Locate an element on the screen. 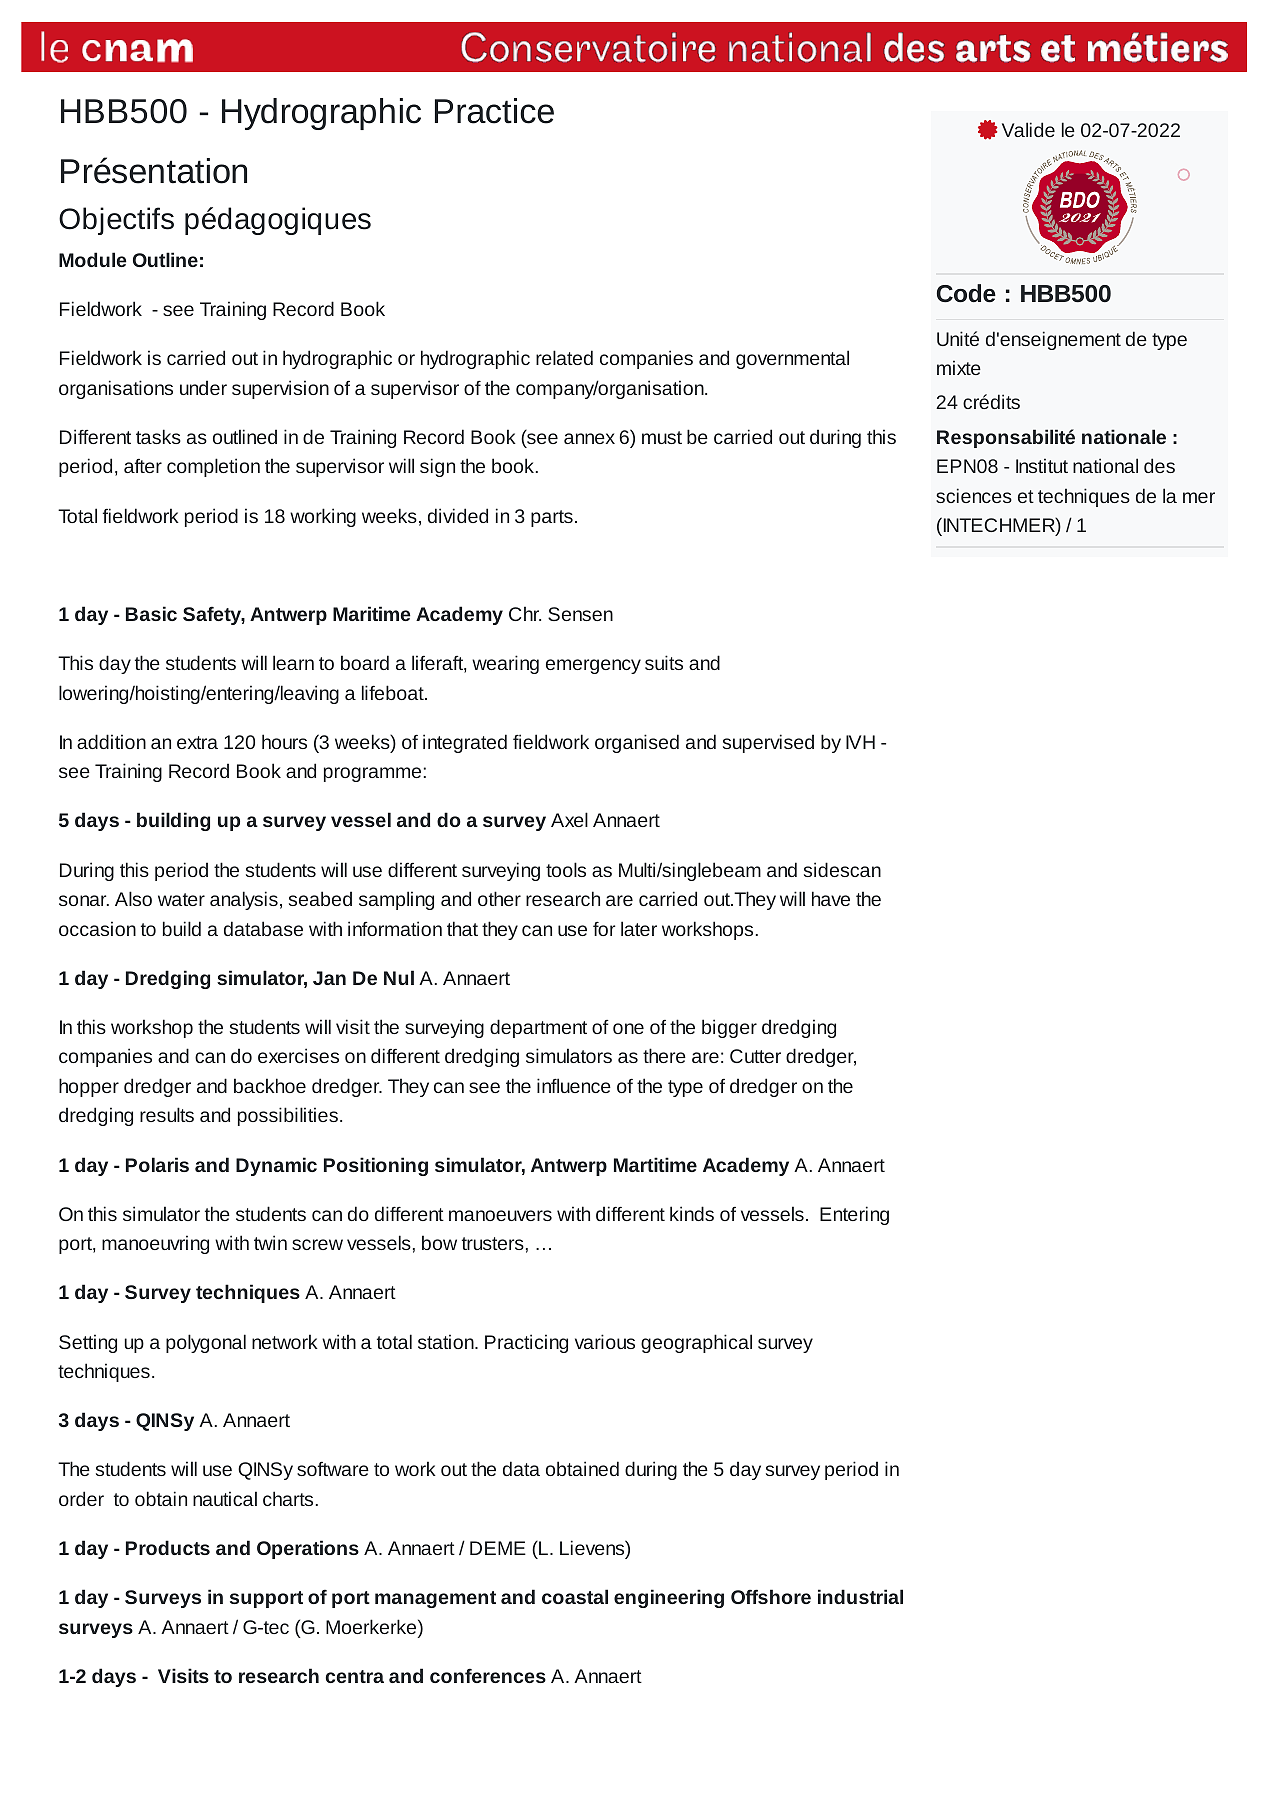 This screenshot has height=1796, width=1269. annex is located at coordinates (589, 438).
